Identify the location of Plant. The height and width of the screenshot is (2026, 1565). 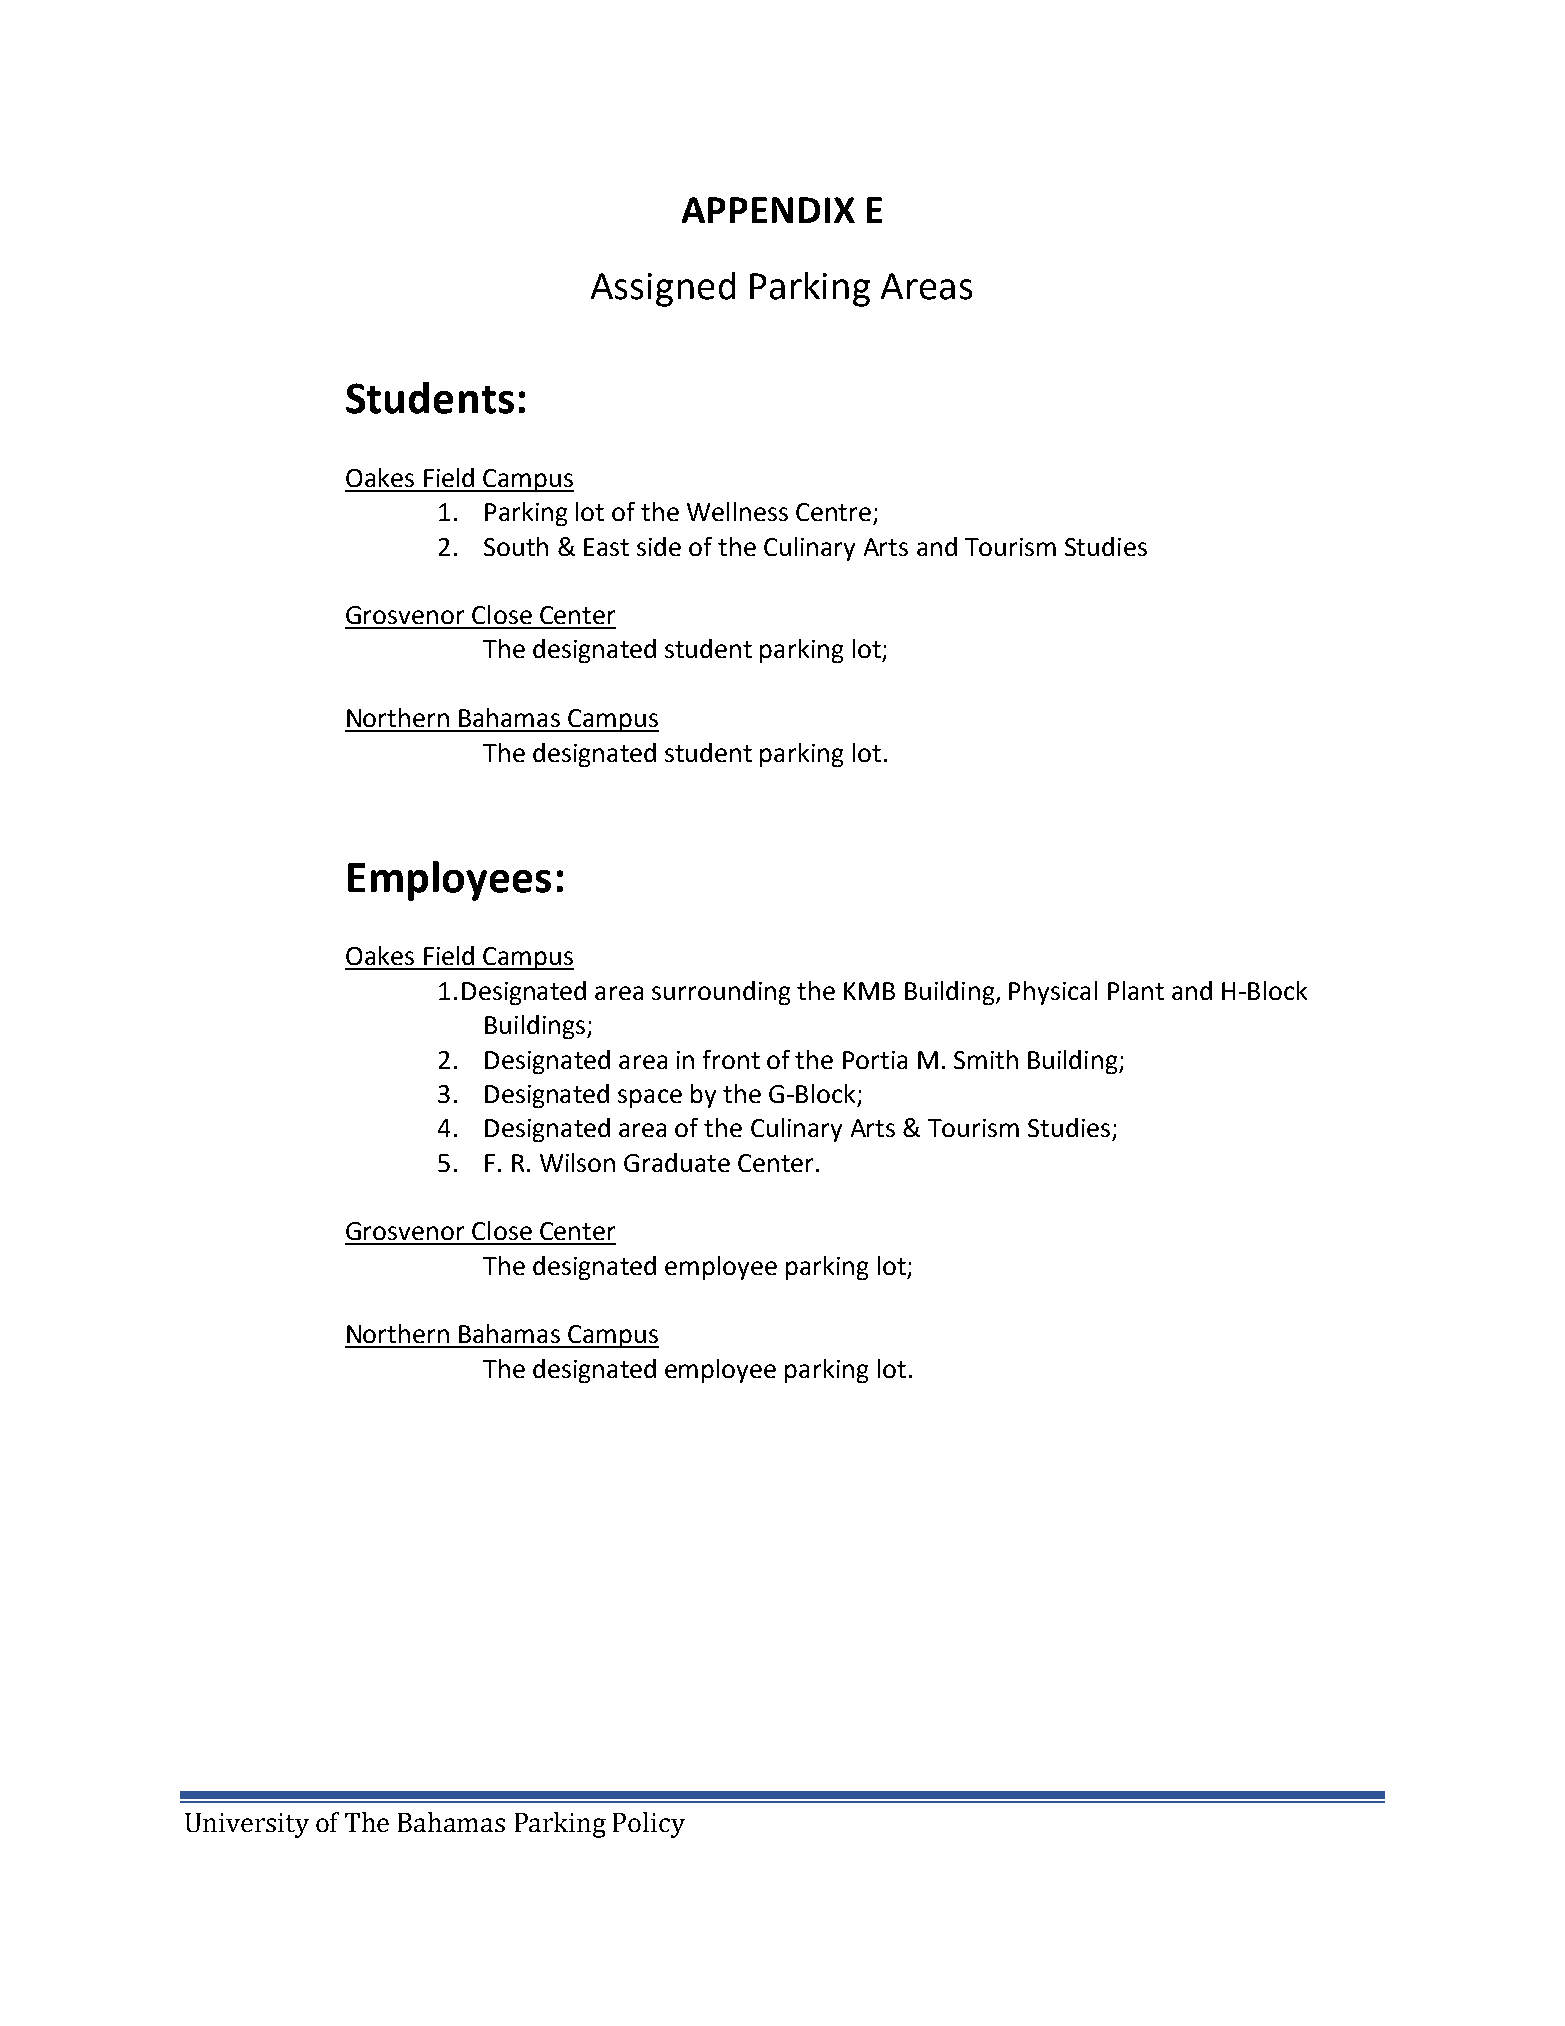
(1136, 990).
